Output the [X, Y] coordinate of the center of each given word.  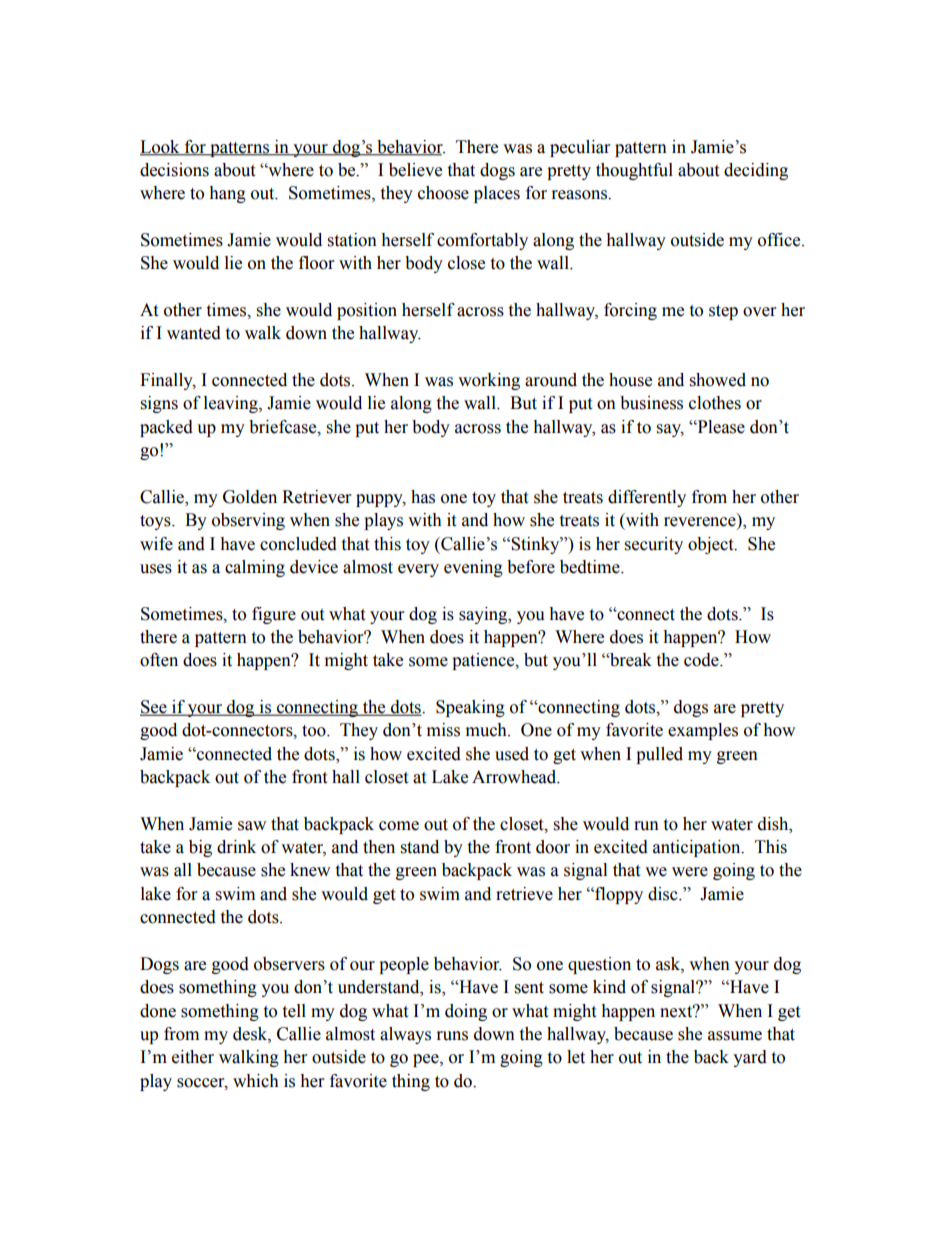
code [702, 660]
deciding [756, 171]
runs [452, 1036]
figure [274, 615]
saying [484, 615]
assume [735, 1036]
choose [443, 193]
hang [227, 194]
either [193, 1057]
